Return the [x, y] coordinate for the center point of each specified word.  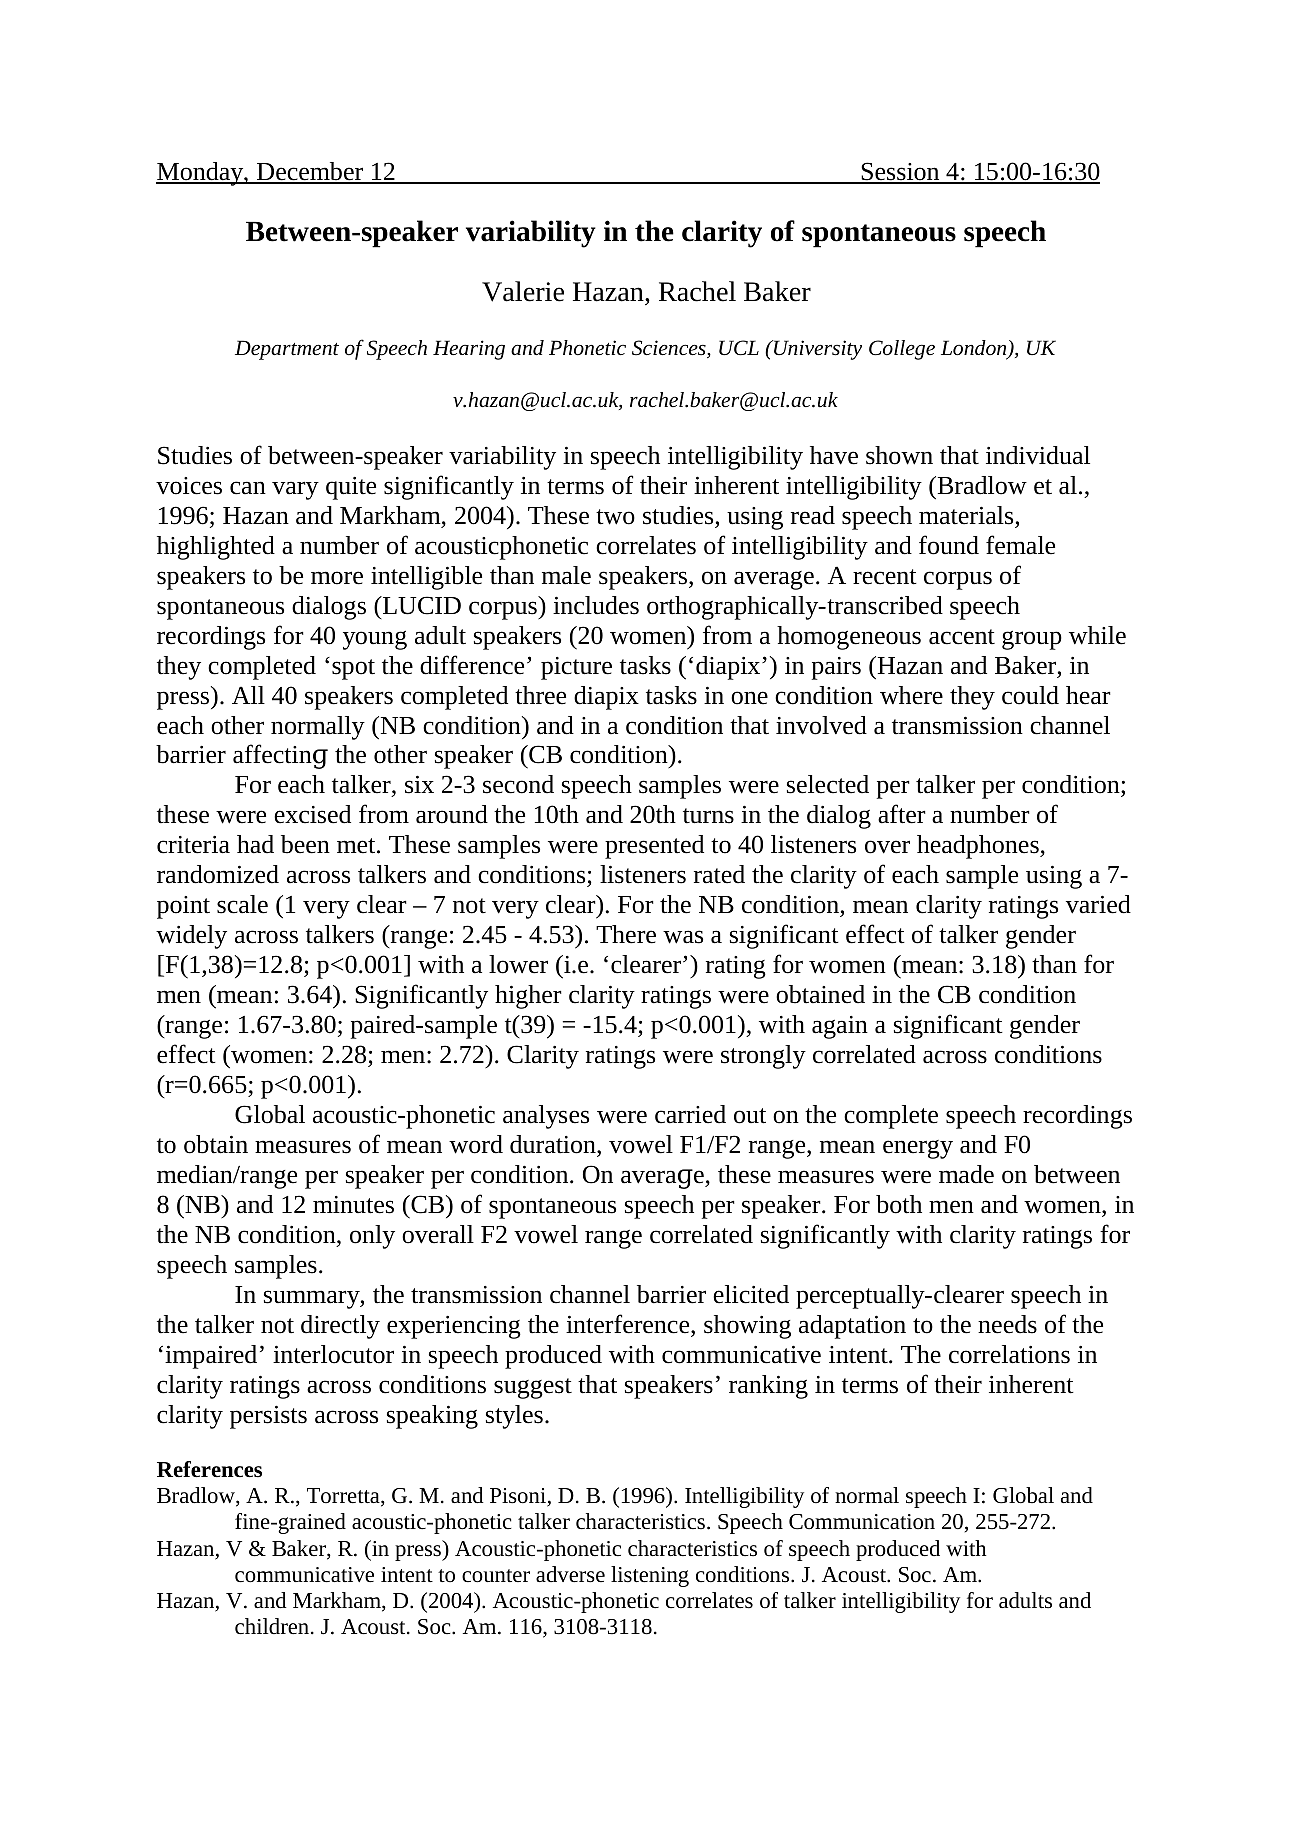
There [626, 934]
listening [650, 1576]
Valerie [523, 291]
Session [900, 172]
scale [242, 904]
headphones [979, 847]
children [272, 1626]
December [310, 172]
